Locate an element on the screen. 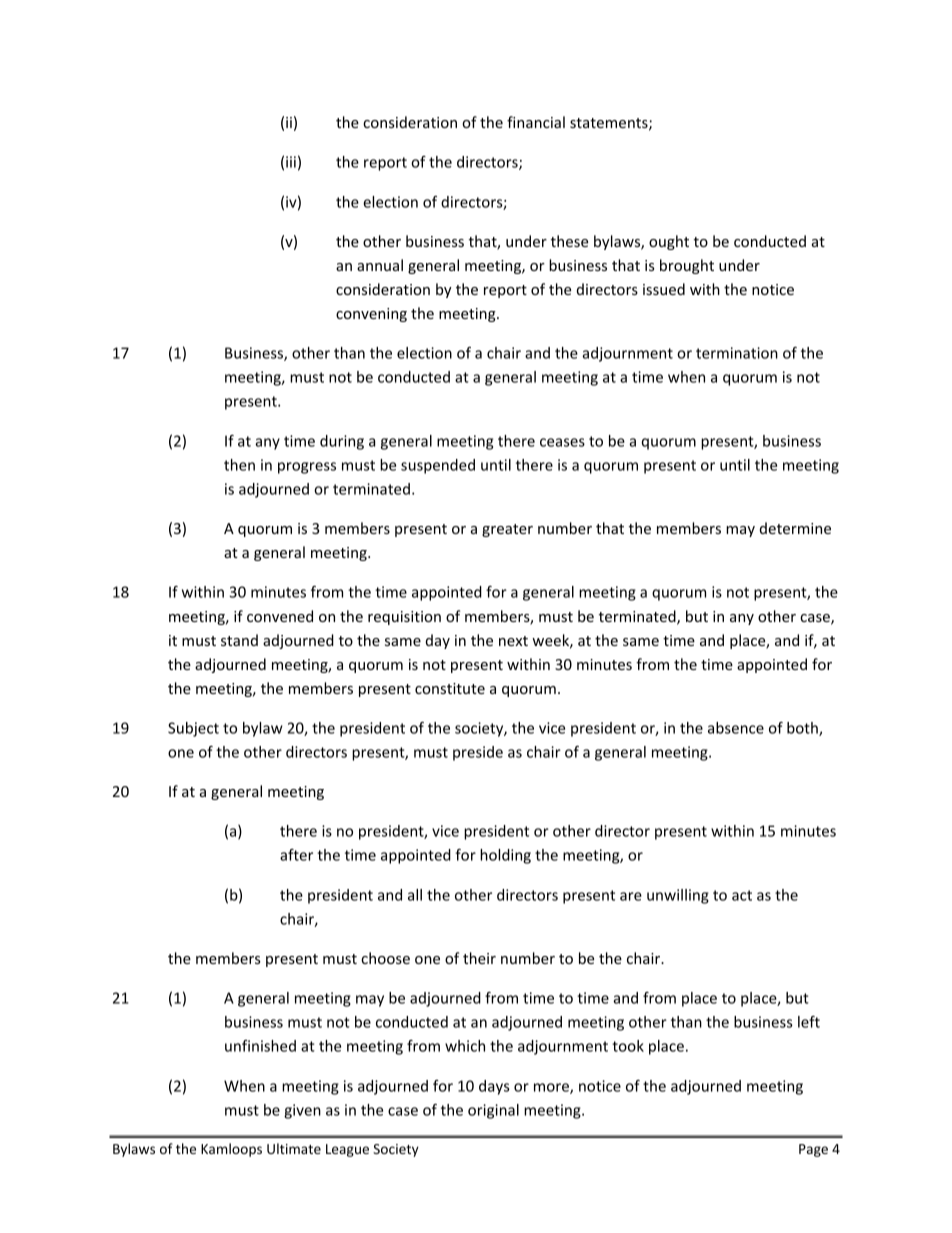 The width and height of the screenshot is (952, 1233). given is located at coordinates (302, 1111).
